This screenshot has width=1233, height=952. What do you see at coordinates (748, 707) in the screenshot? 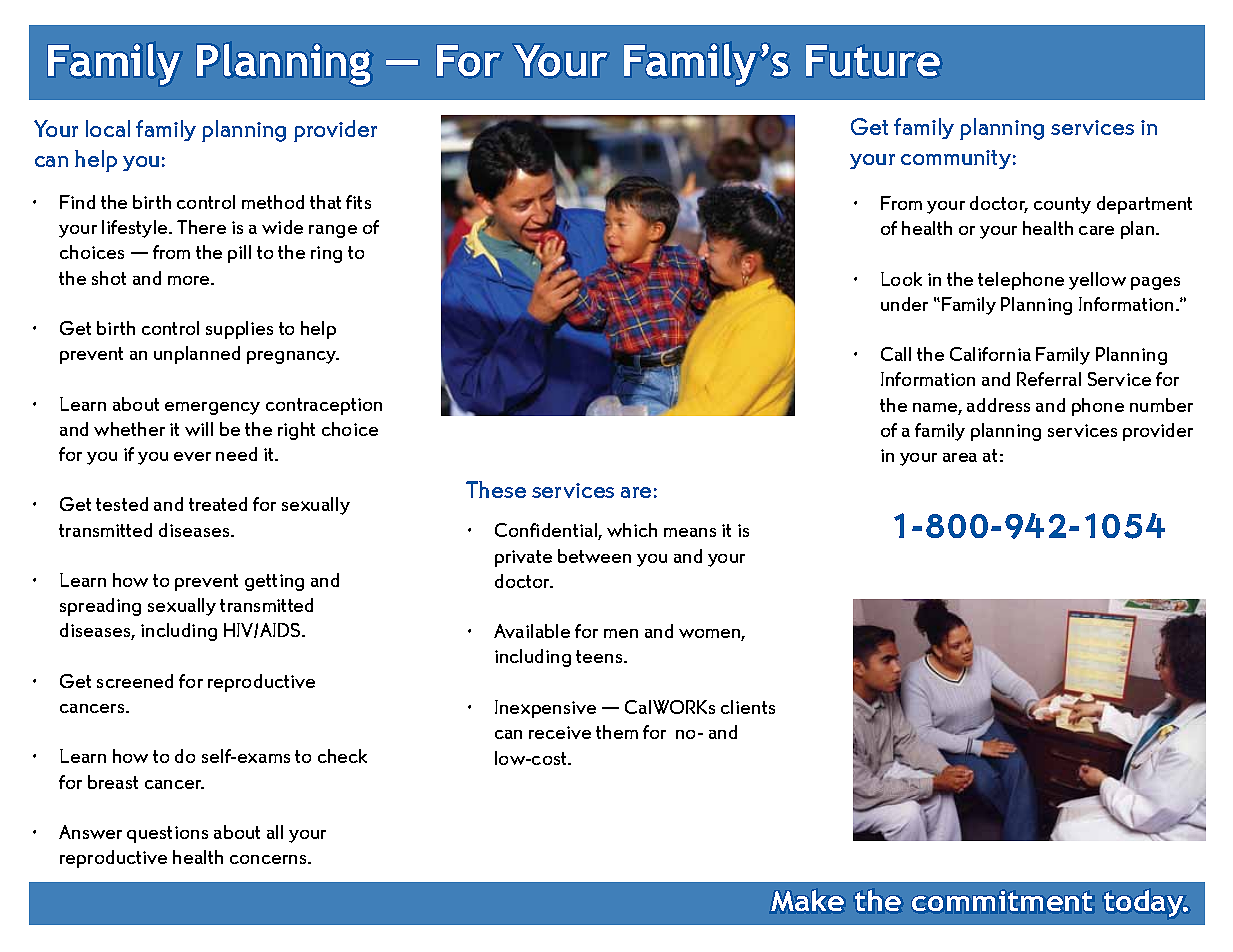
I see `clients` at bounding box center [748, 707].
